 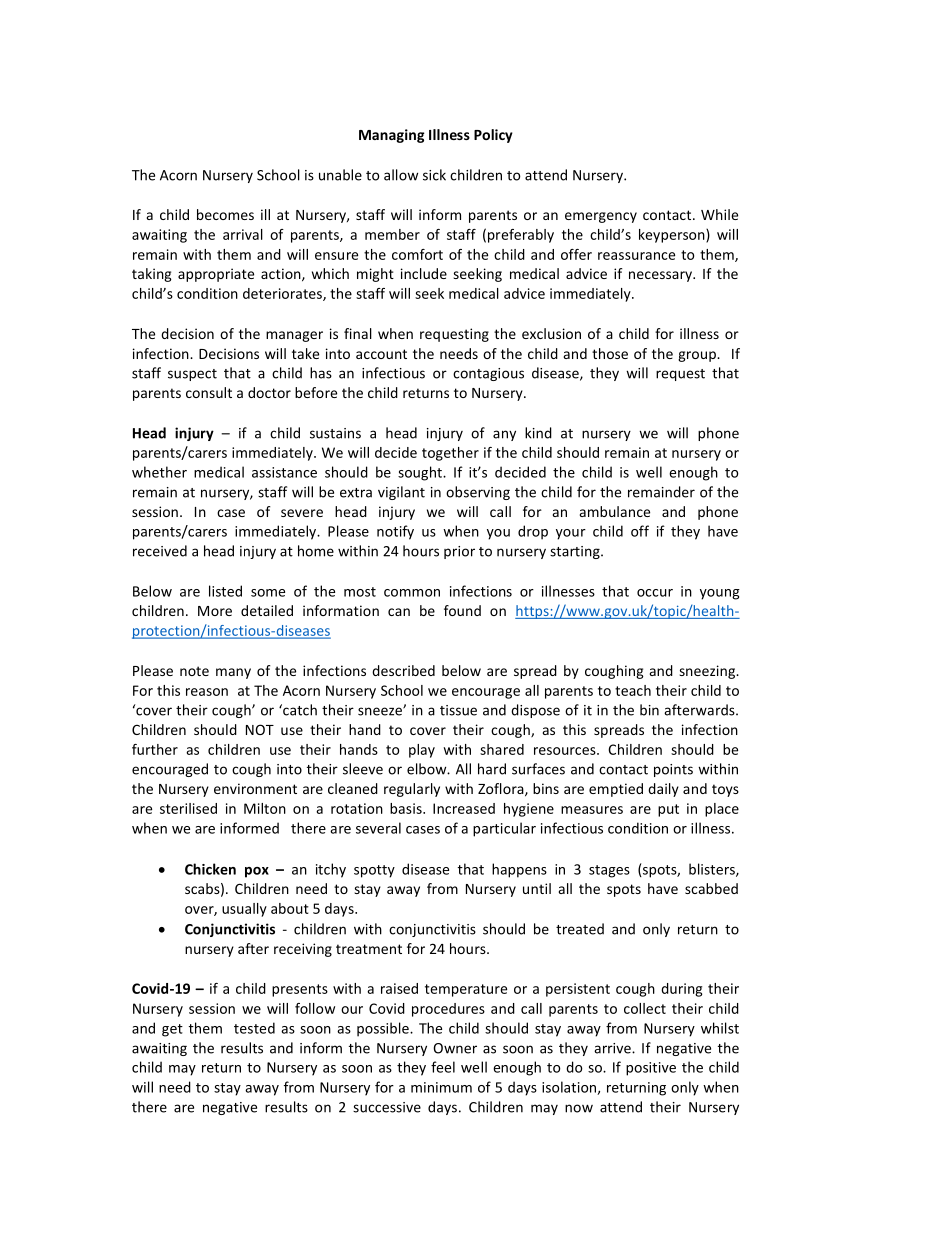 I want to click on tested, so click(x=254, y=1028).
